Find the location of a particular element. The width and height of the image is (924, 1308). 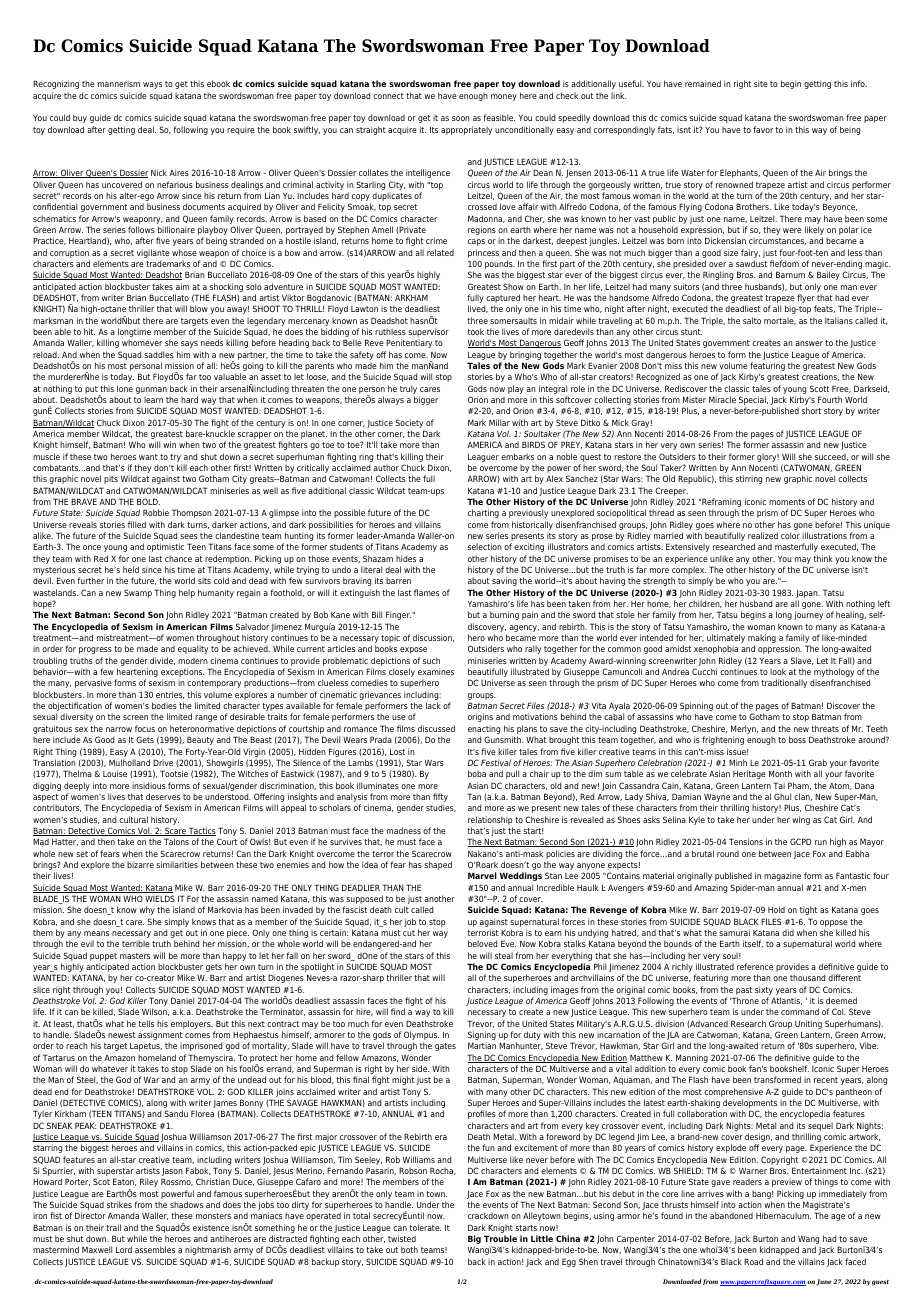

soon is located at coordinates (461, 118).
